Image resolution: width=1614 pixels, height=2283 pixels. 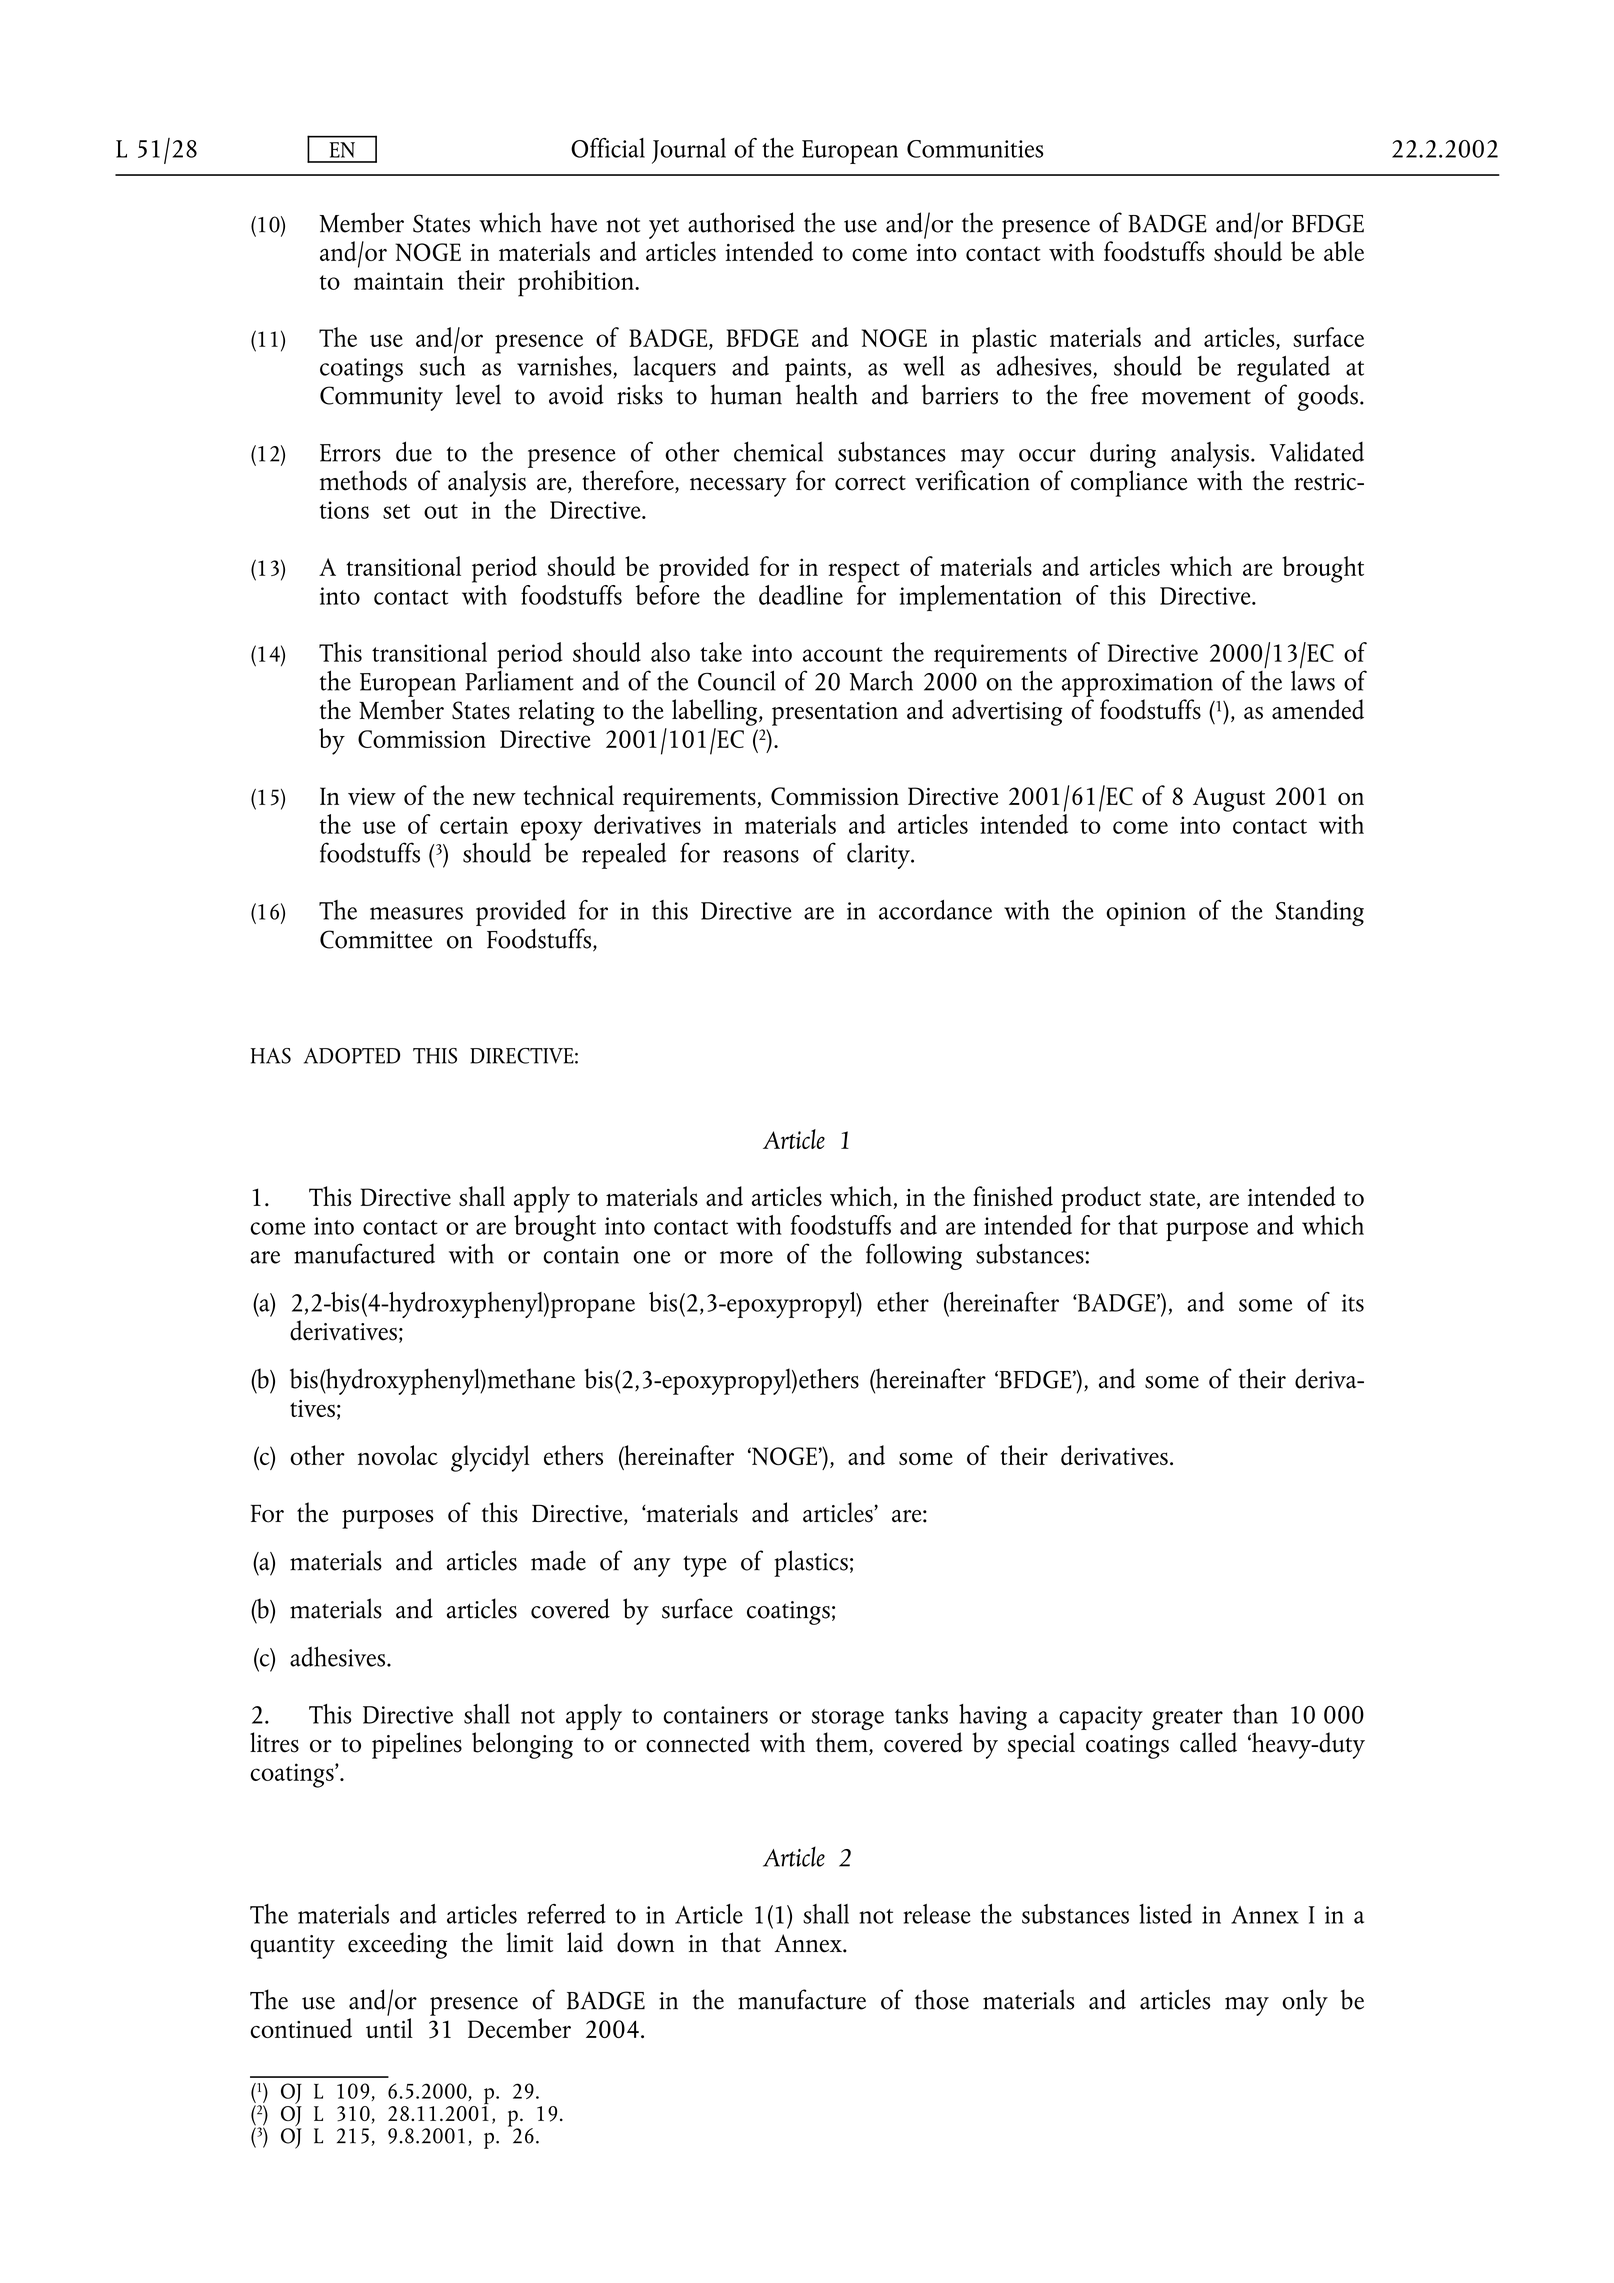 I want to click on authorised, so click(x=741, y=222).
